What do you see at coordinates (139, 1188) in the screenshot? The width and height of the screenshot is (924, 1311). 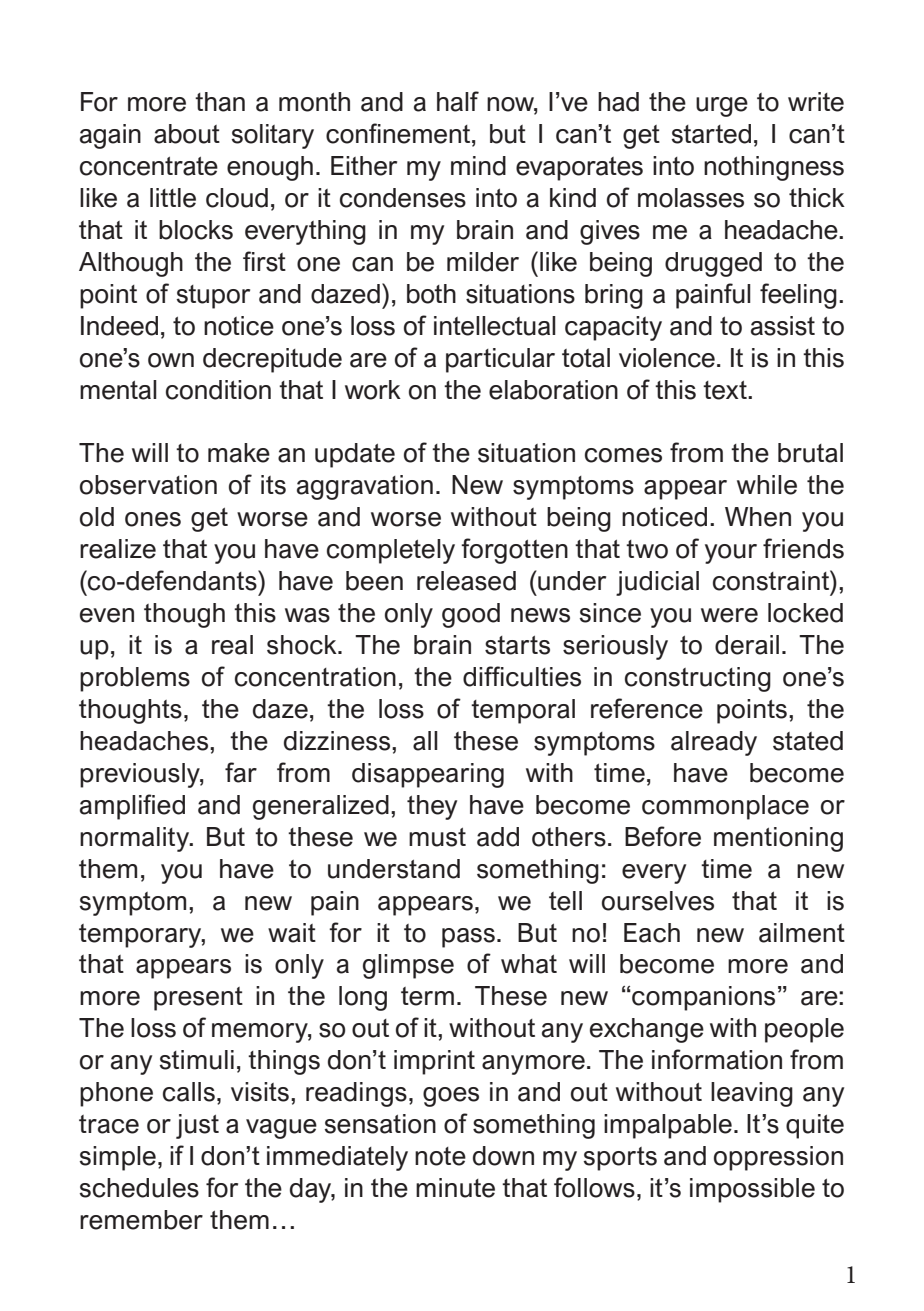 I see `schedules` at bounding box center [139, 1188].
